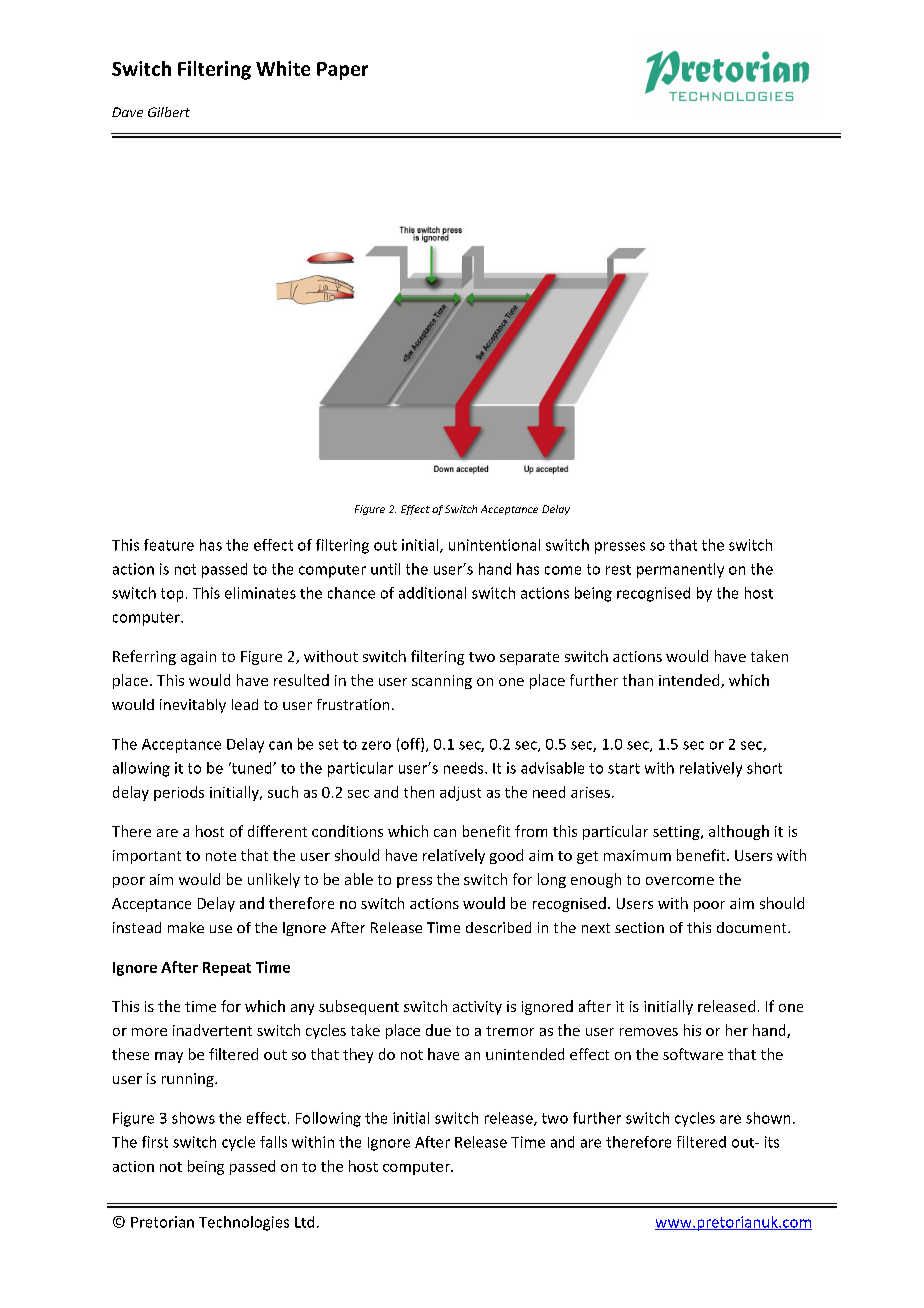  Describe the element at coordinates (283, 68) in the screenshot. I see `White` at that location.
